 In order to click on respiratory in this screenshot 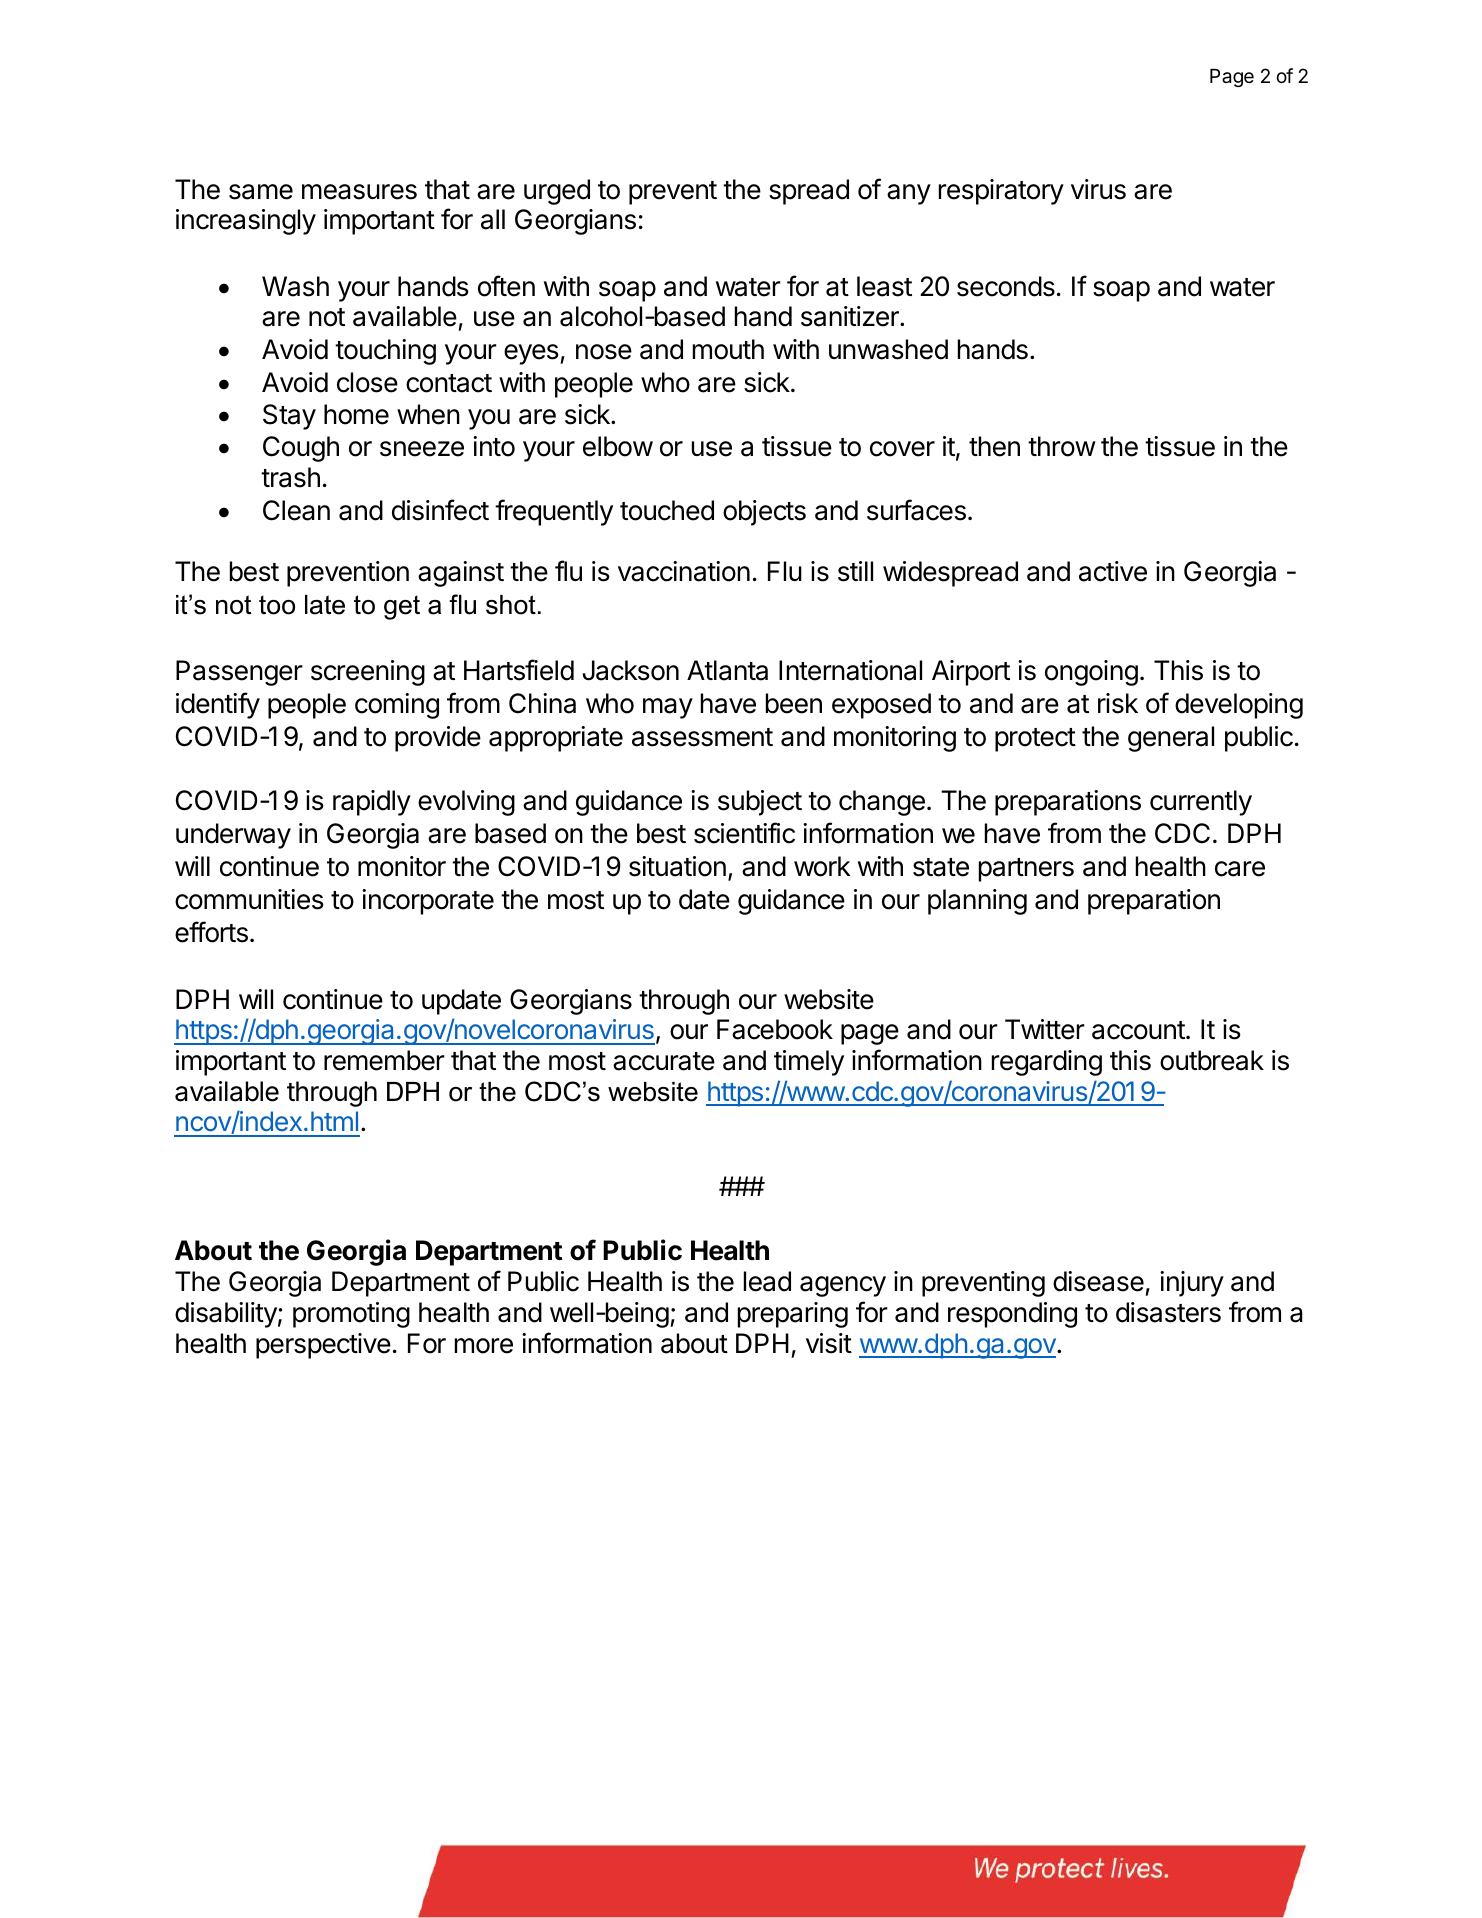, I will do `click(1001, 192)`.
